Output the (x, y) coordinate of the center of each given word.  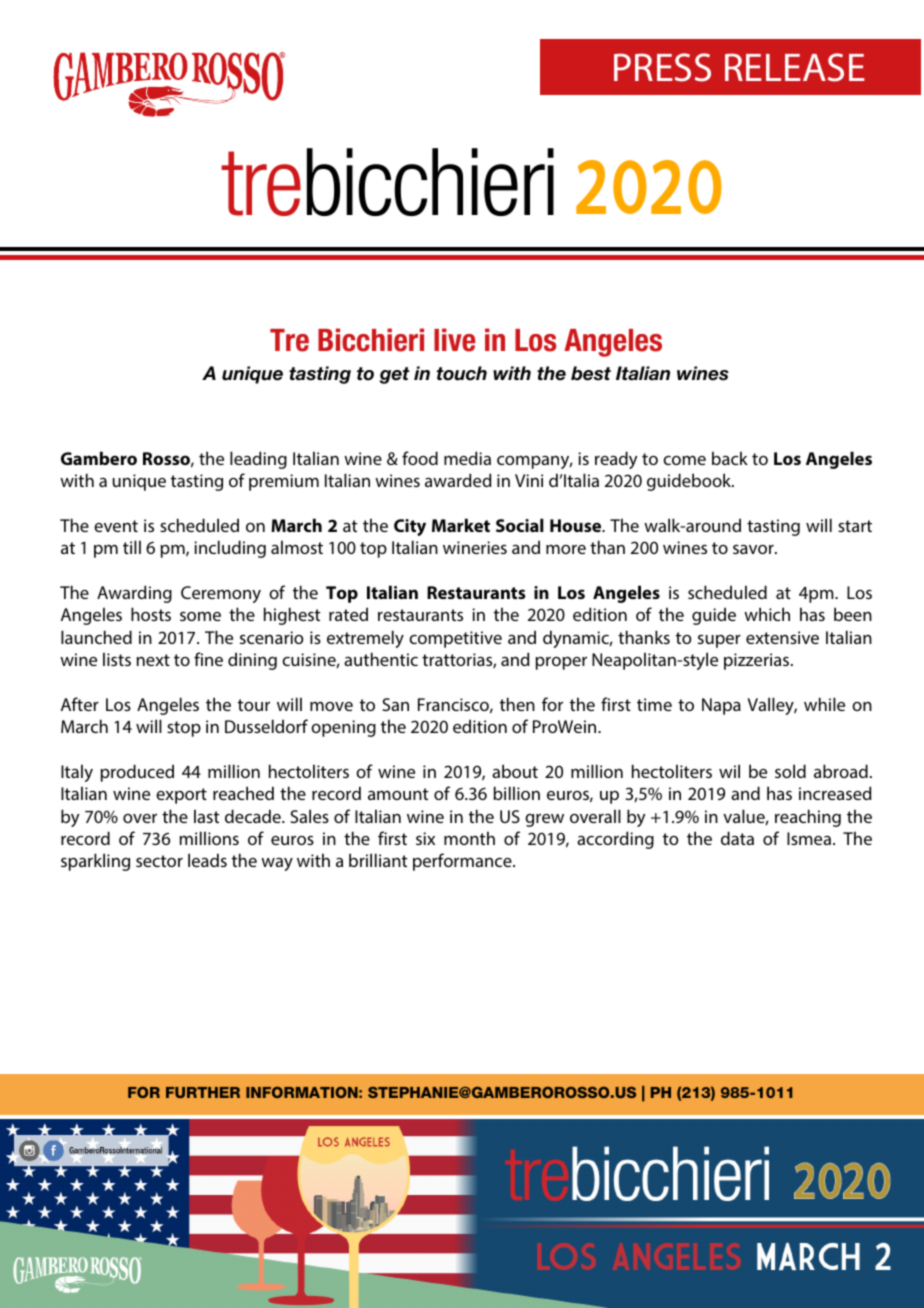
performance (463, 862)
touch (462, 373)
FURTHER (203, 1092)
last (206, 816)
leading (258, 460)
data (737, 838)
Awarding (134, 594)
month (469, 838)
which (767, 614)
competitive (455, 639)
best (591, 373)
